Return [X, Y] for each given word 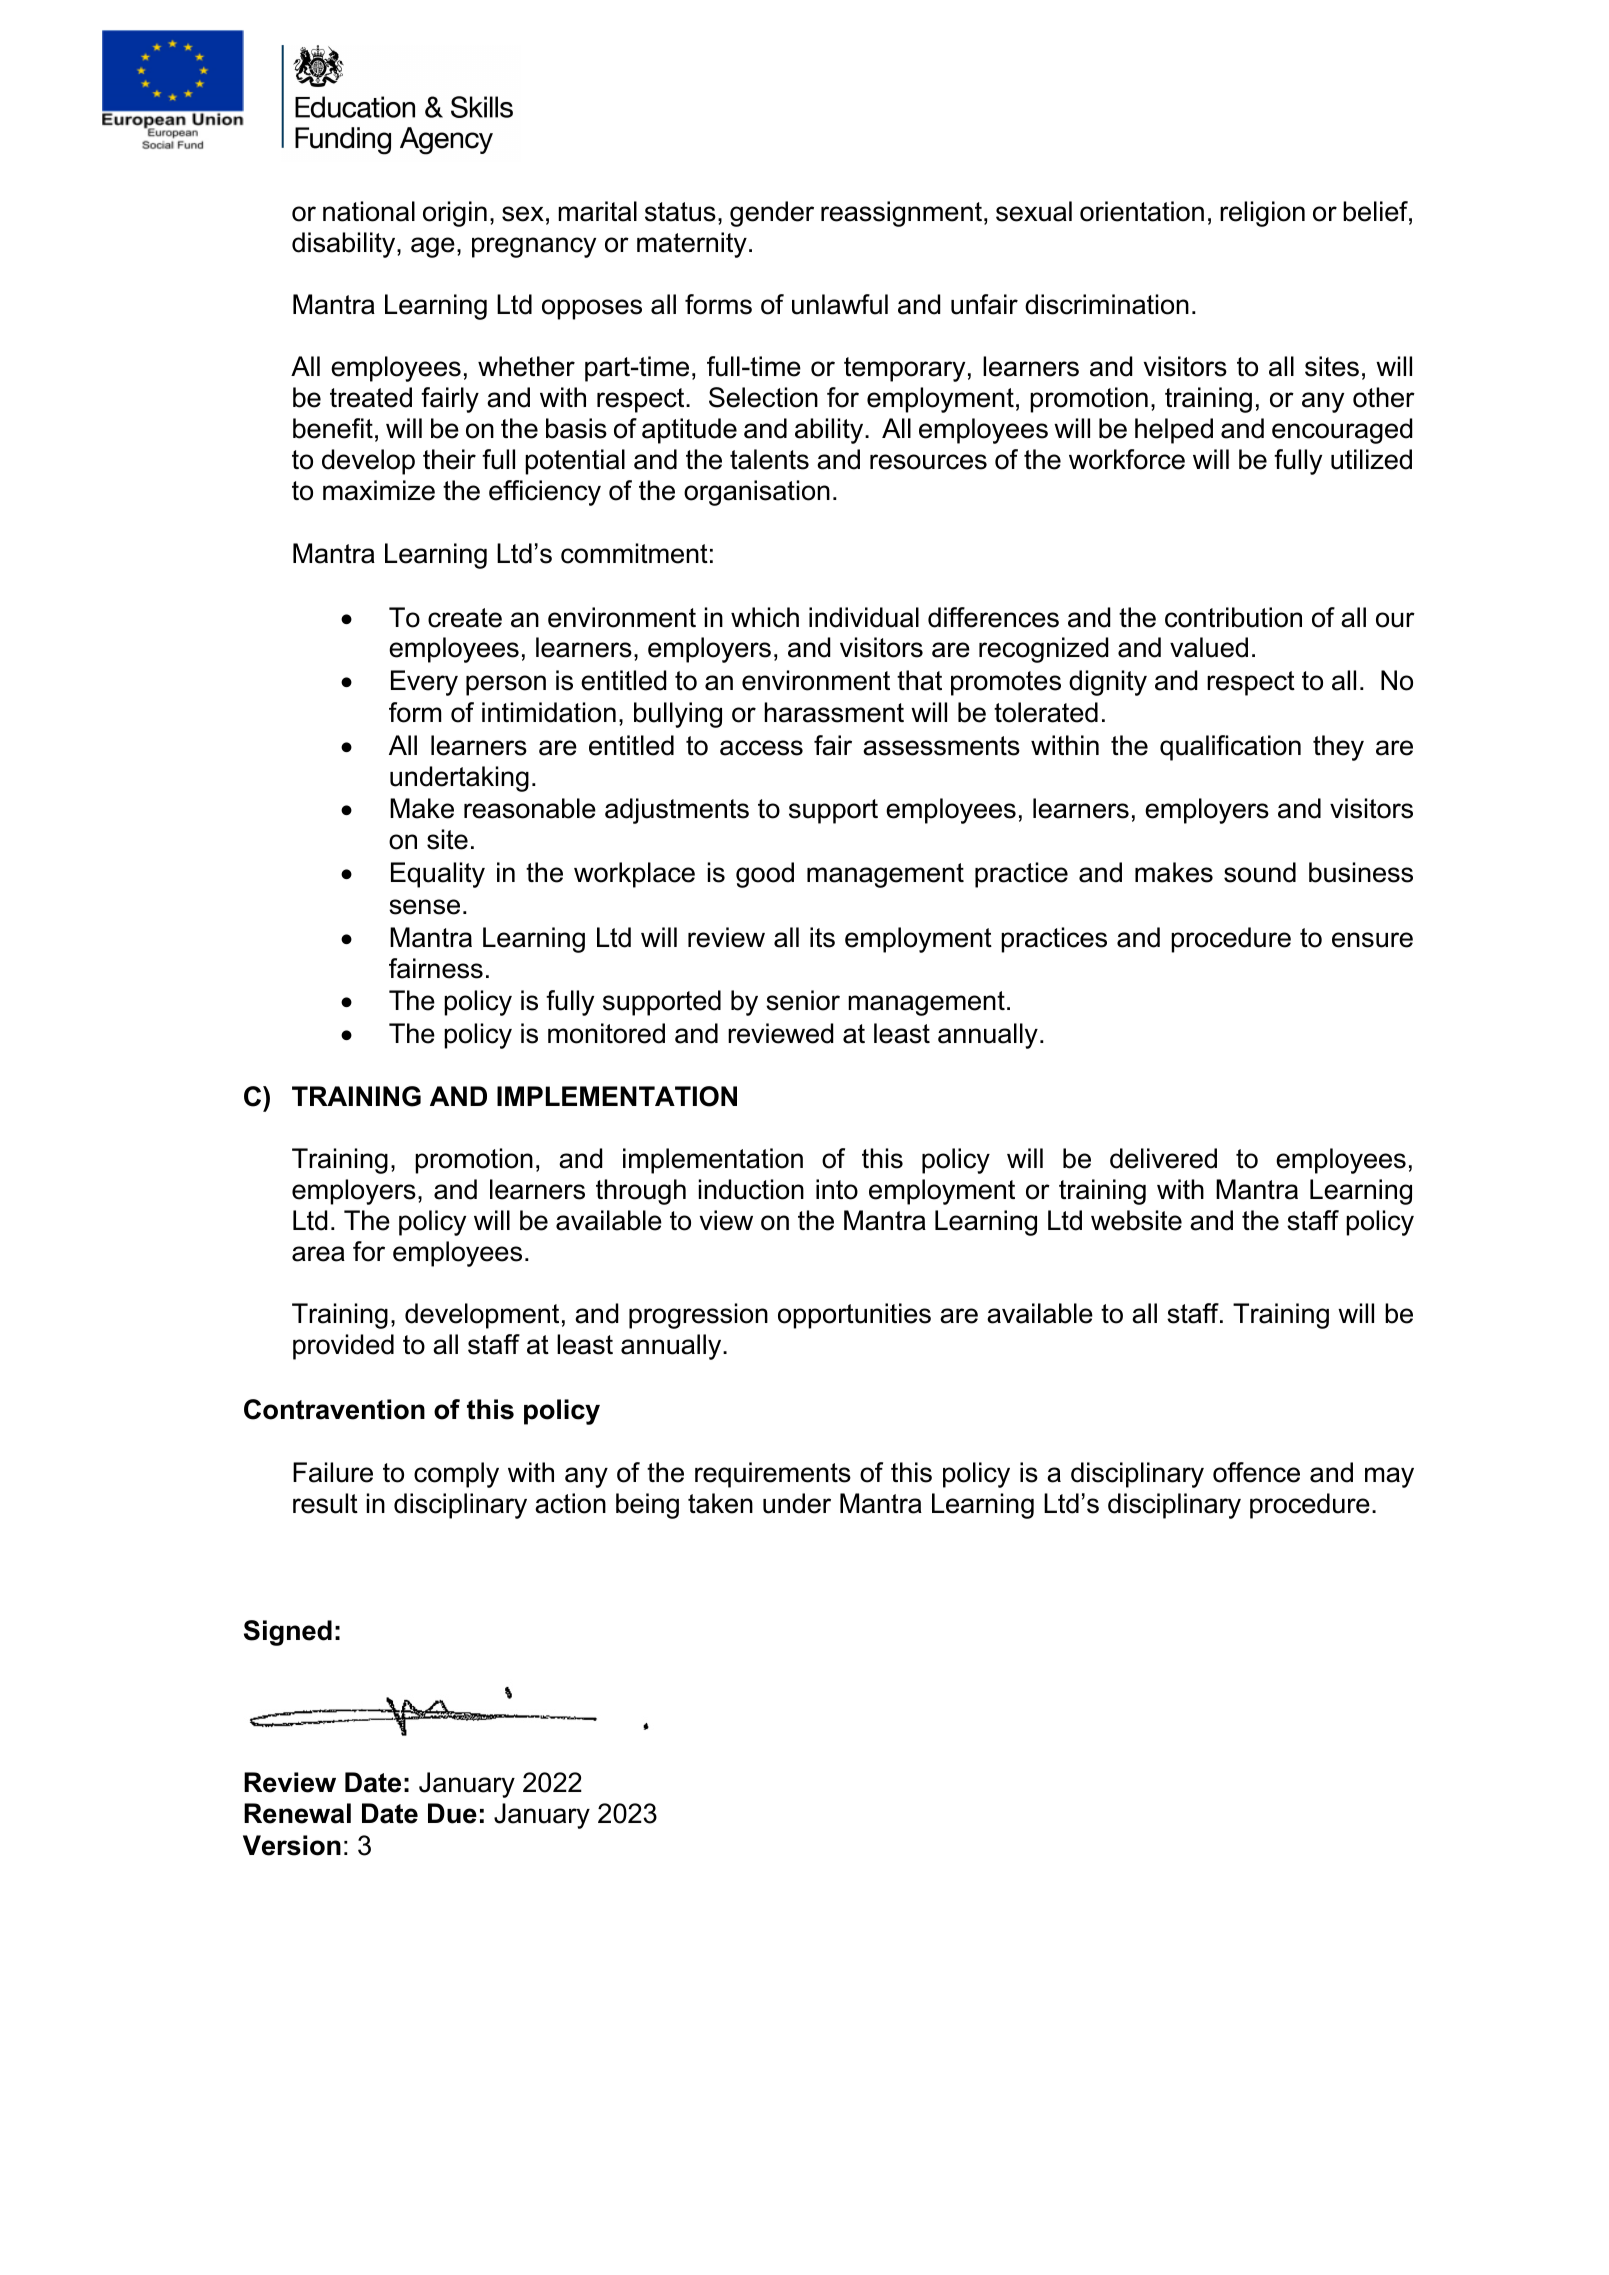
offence [1256, 1472]
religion [1262, 214]
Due [452, 1813]
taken [720, 1503]
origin [455, 214]
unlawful [840, 304]
